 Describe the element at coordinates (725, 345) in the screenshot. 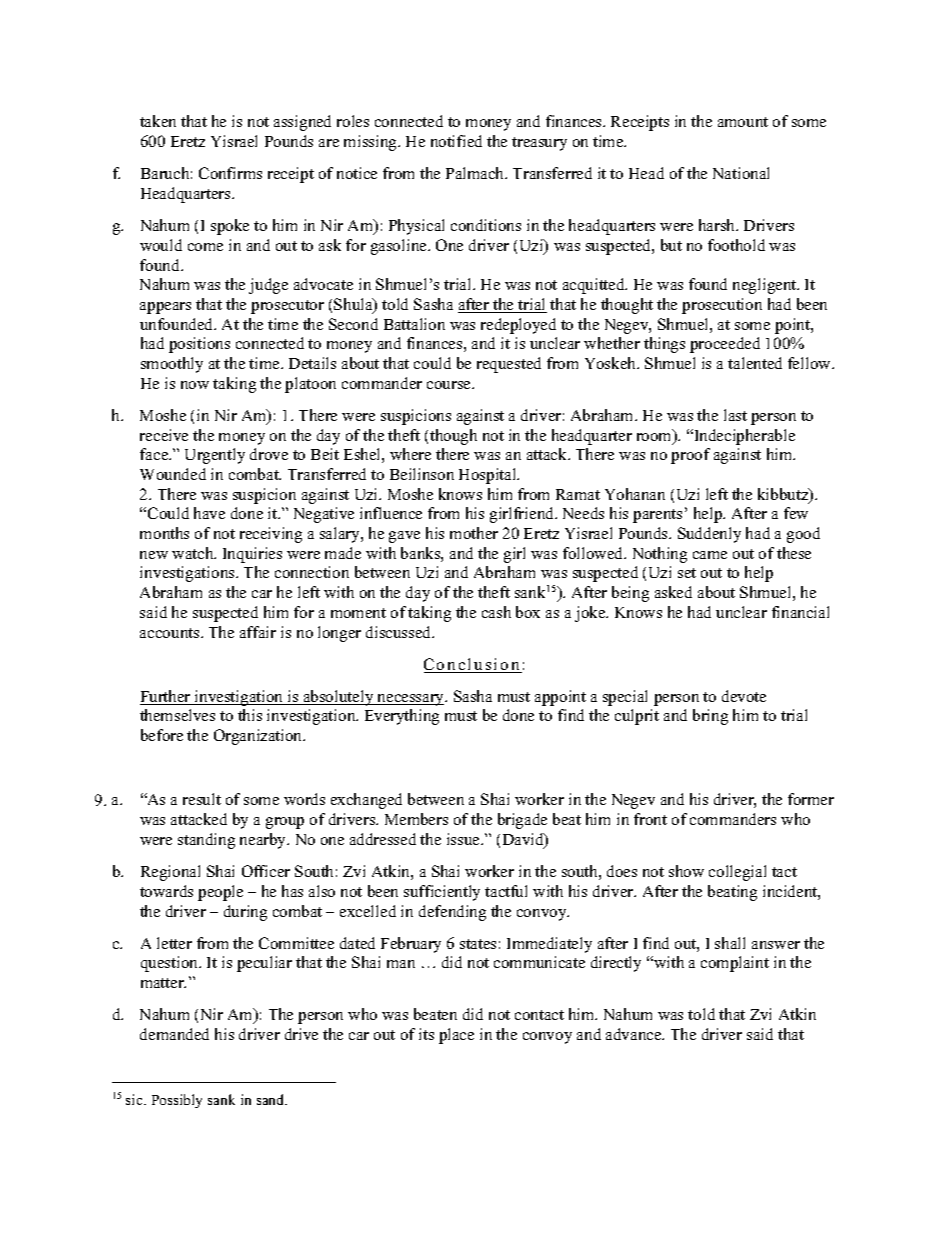

I see `proceeded` at that location.
